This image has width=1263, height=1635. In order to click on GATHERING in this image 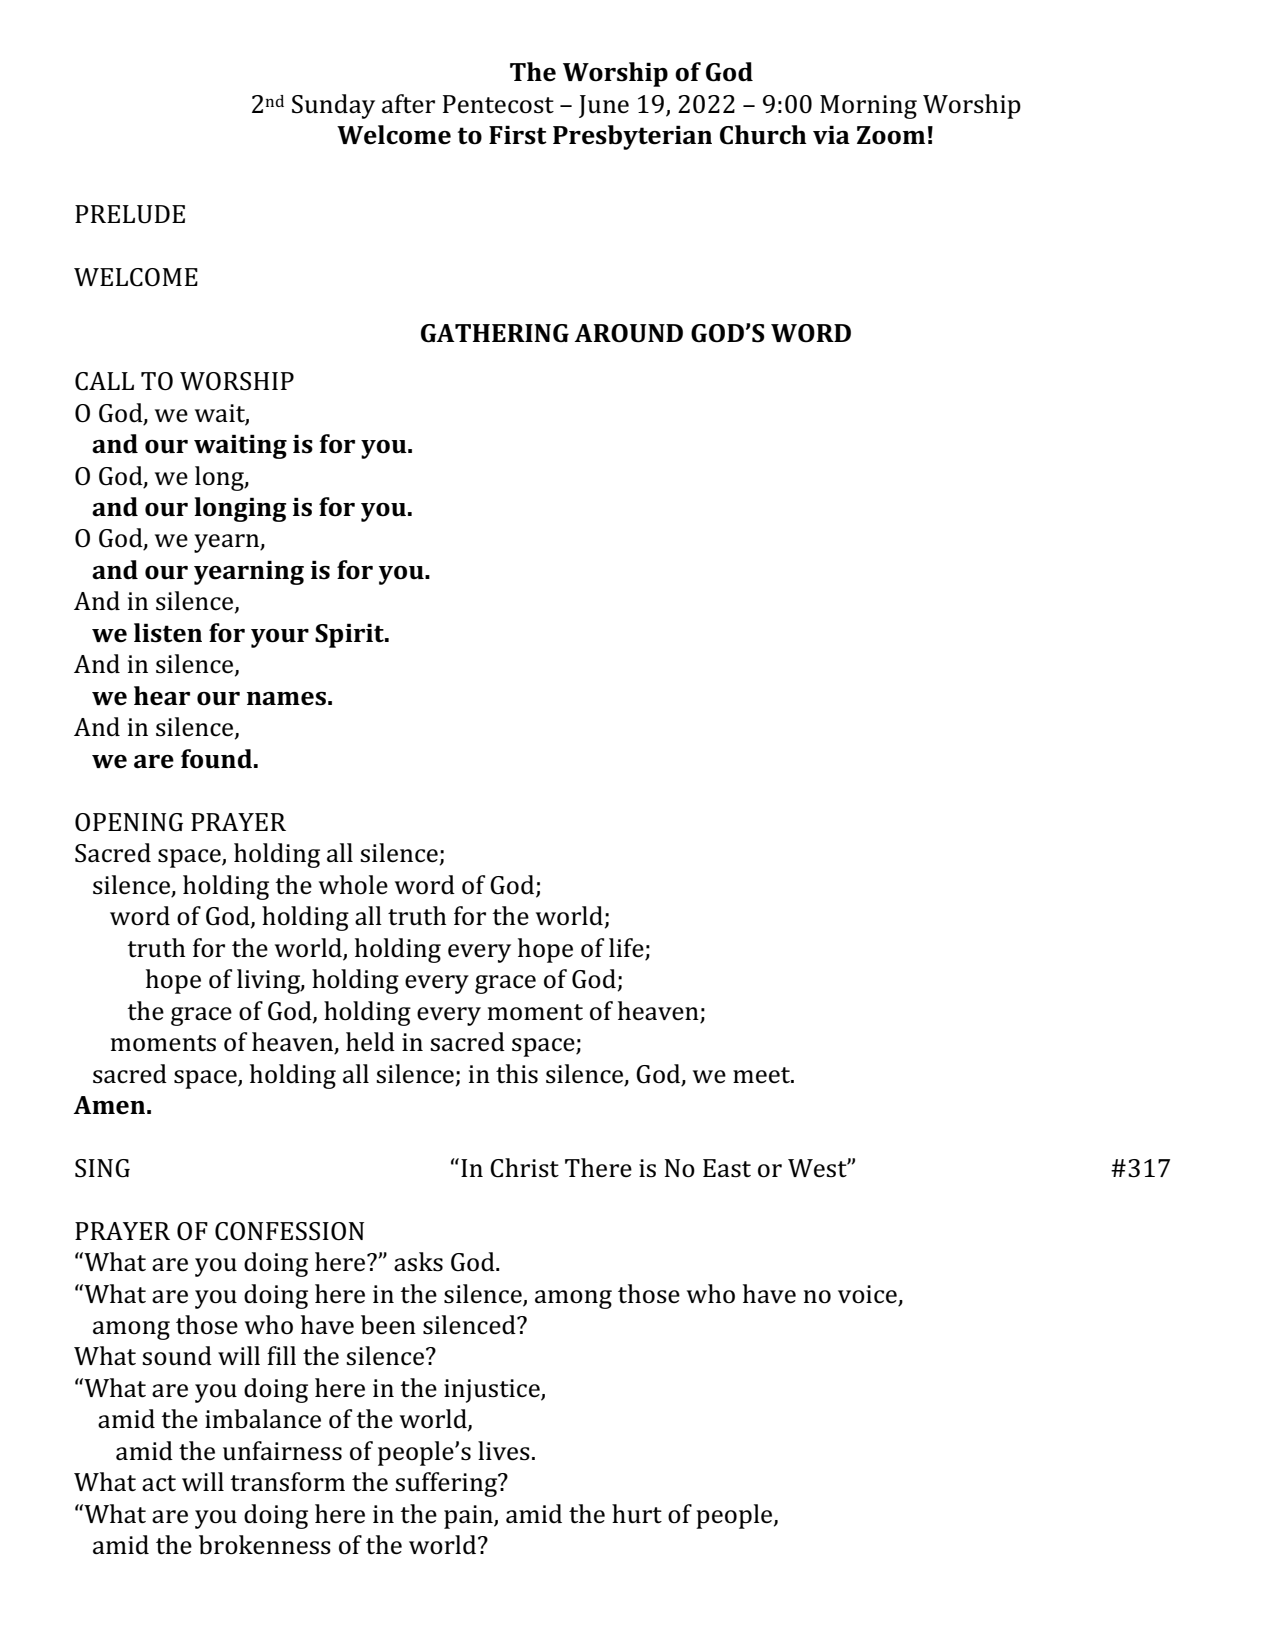, I will do `click(495, 333)`.
